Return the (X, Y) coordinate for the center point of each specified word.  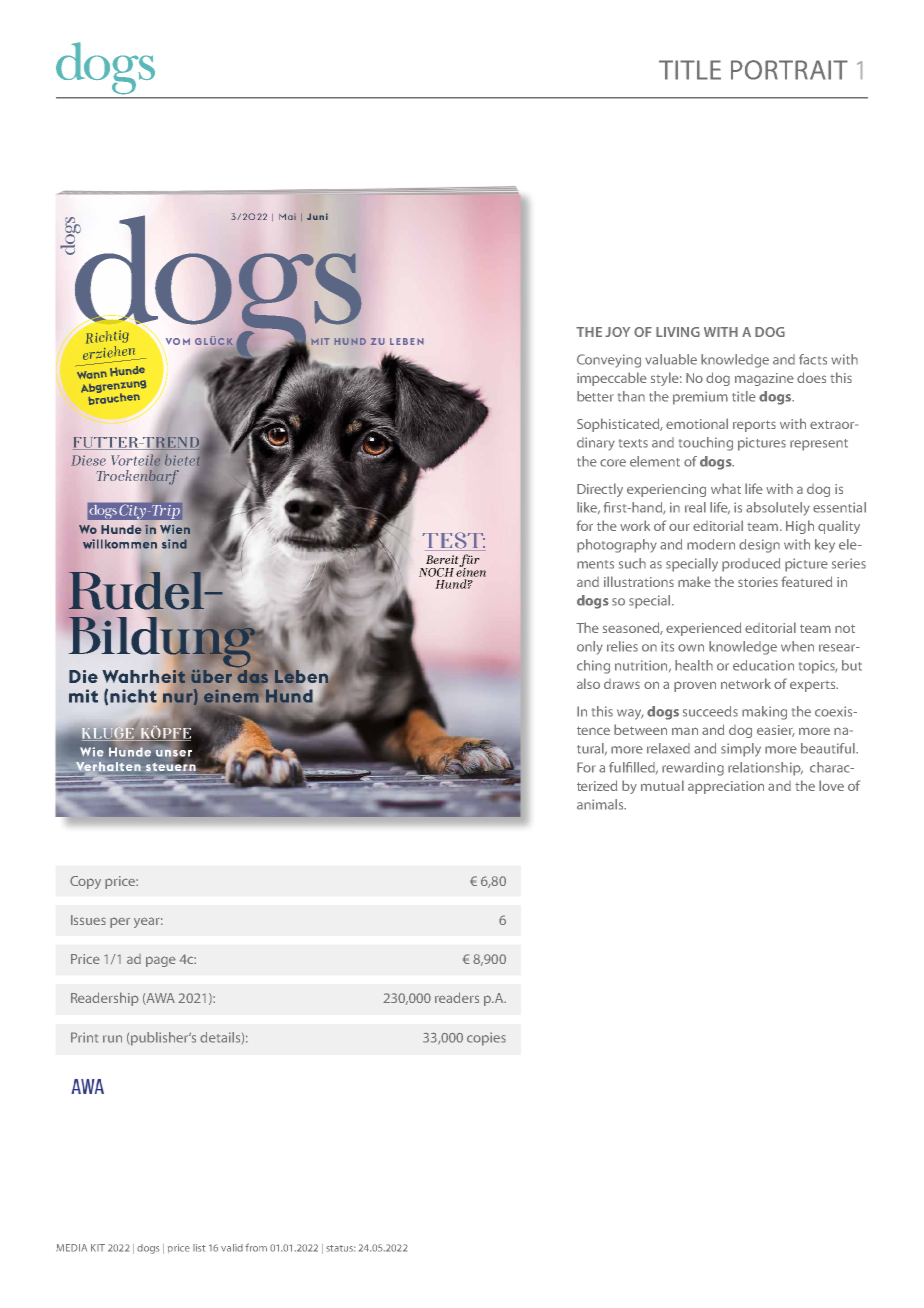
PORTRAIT (789, 70)
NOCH (436, 572)
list (199, 1248)
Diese (88, 460)
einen (471, 571)
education (763, 665)
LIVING (678, 332)
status (340, 1248)
